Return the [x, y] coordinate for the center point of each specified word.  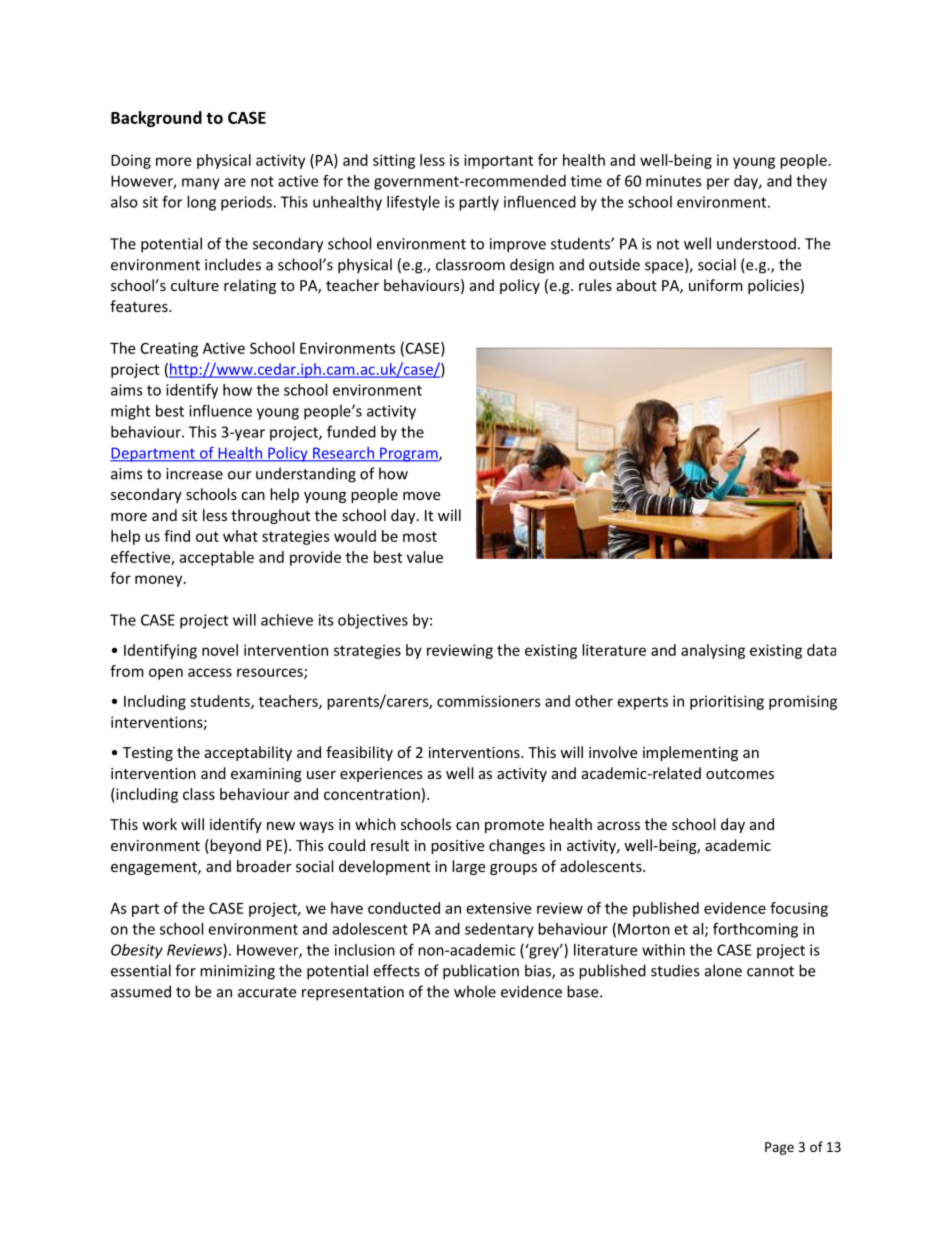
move [421, 496]
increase [194, 474]
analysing [713, 651]
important [498, 161]
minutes [674, 181]
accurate [267, 992]
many [201, 184]
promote [514, 826]
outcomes [740, 774]
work [159, 824]
